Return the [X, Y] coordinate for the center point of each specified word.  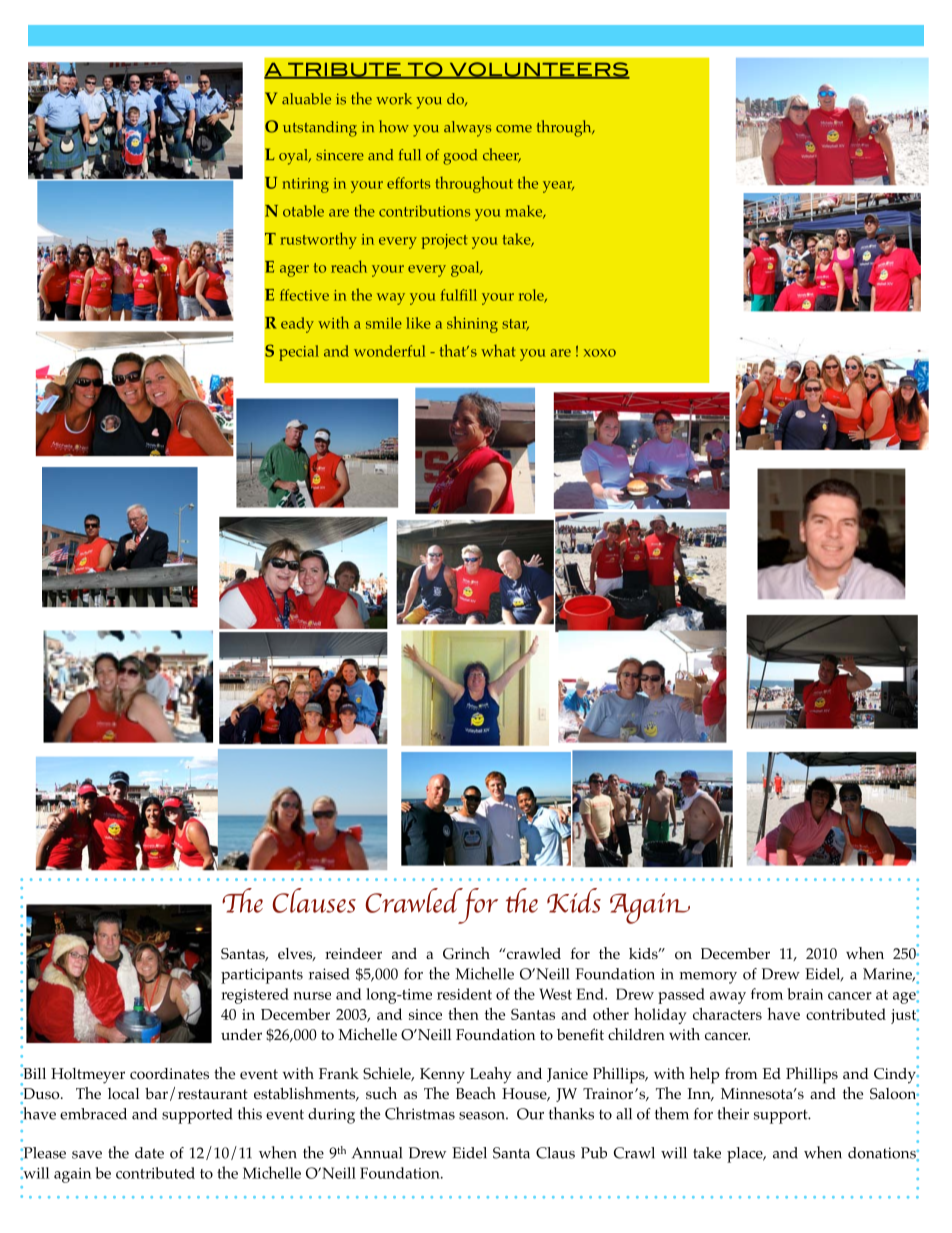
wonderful [389, 351]
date [149, 1153]
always [467, 129]
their [733, 1113]
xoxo [600, 353]
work [394, 99]
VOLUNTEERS [538, 70]
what [498, 350]
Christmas [420, 1113]
